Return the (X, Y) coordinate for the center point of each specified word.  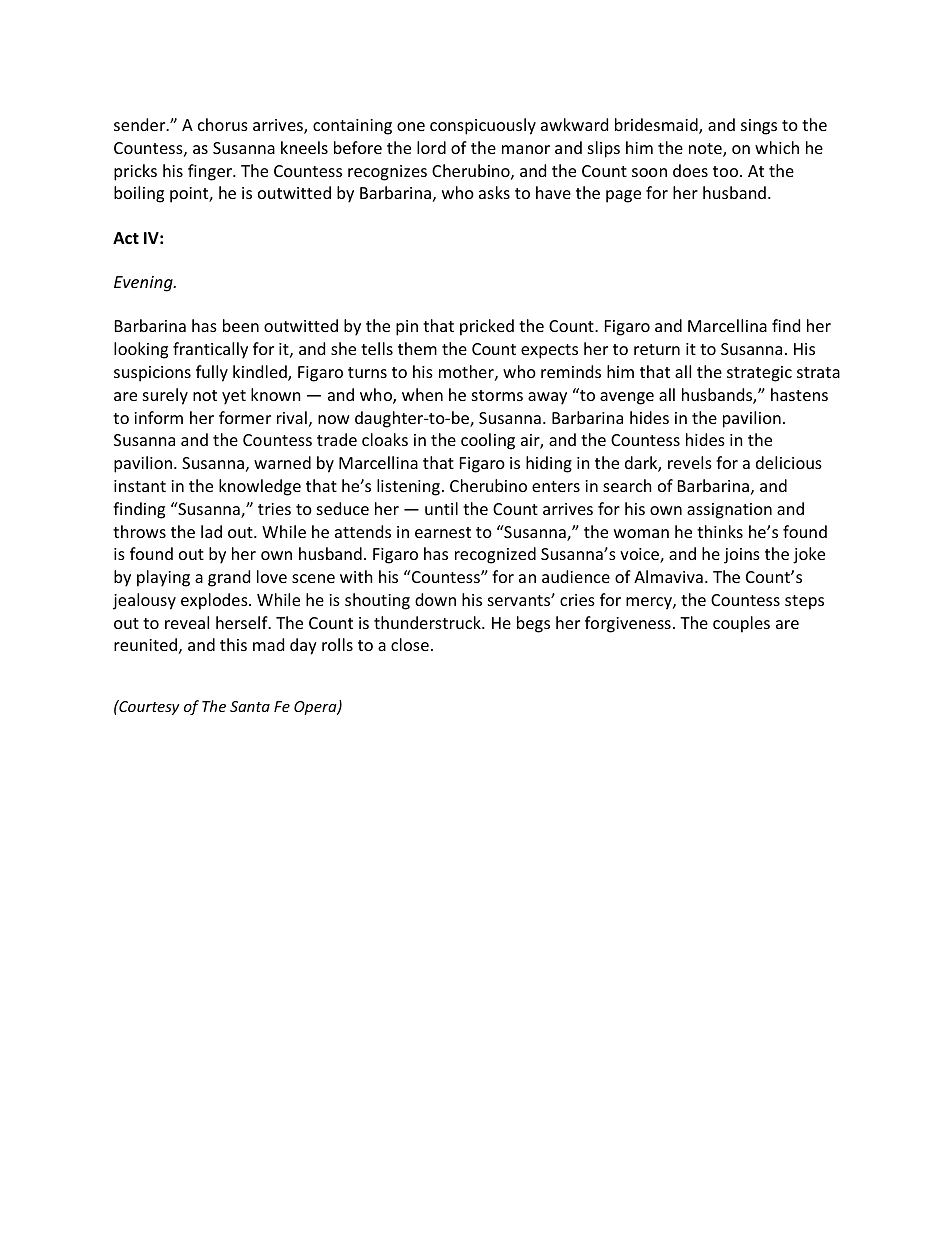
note (706, 150)
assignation (729, 511)
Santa (250, 706)
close (410, 644)
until (441, 508)
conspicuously (483, 126)
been (241, 325)
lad (211, 531)
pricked (487, 327)
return (657, 349)
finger (211, 172)
